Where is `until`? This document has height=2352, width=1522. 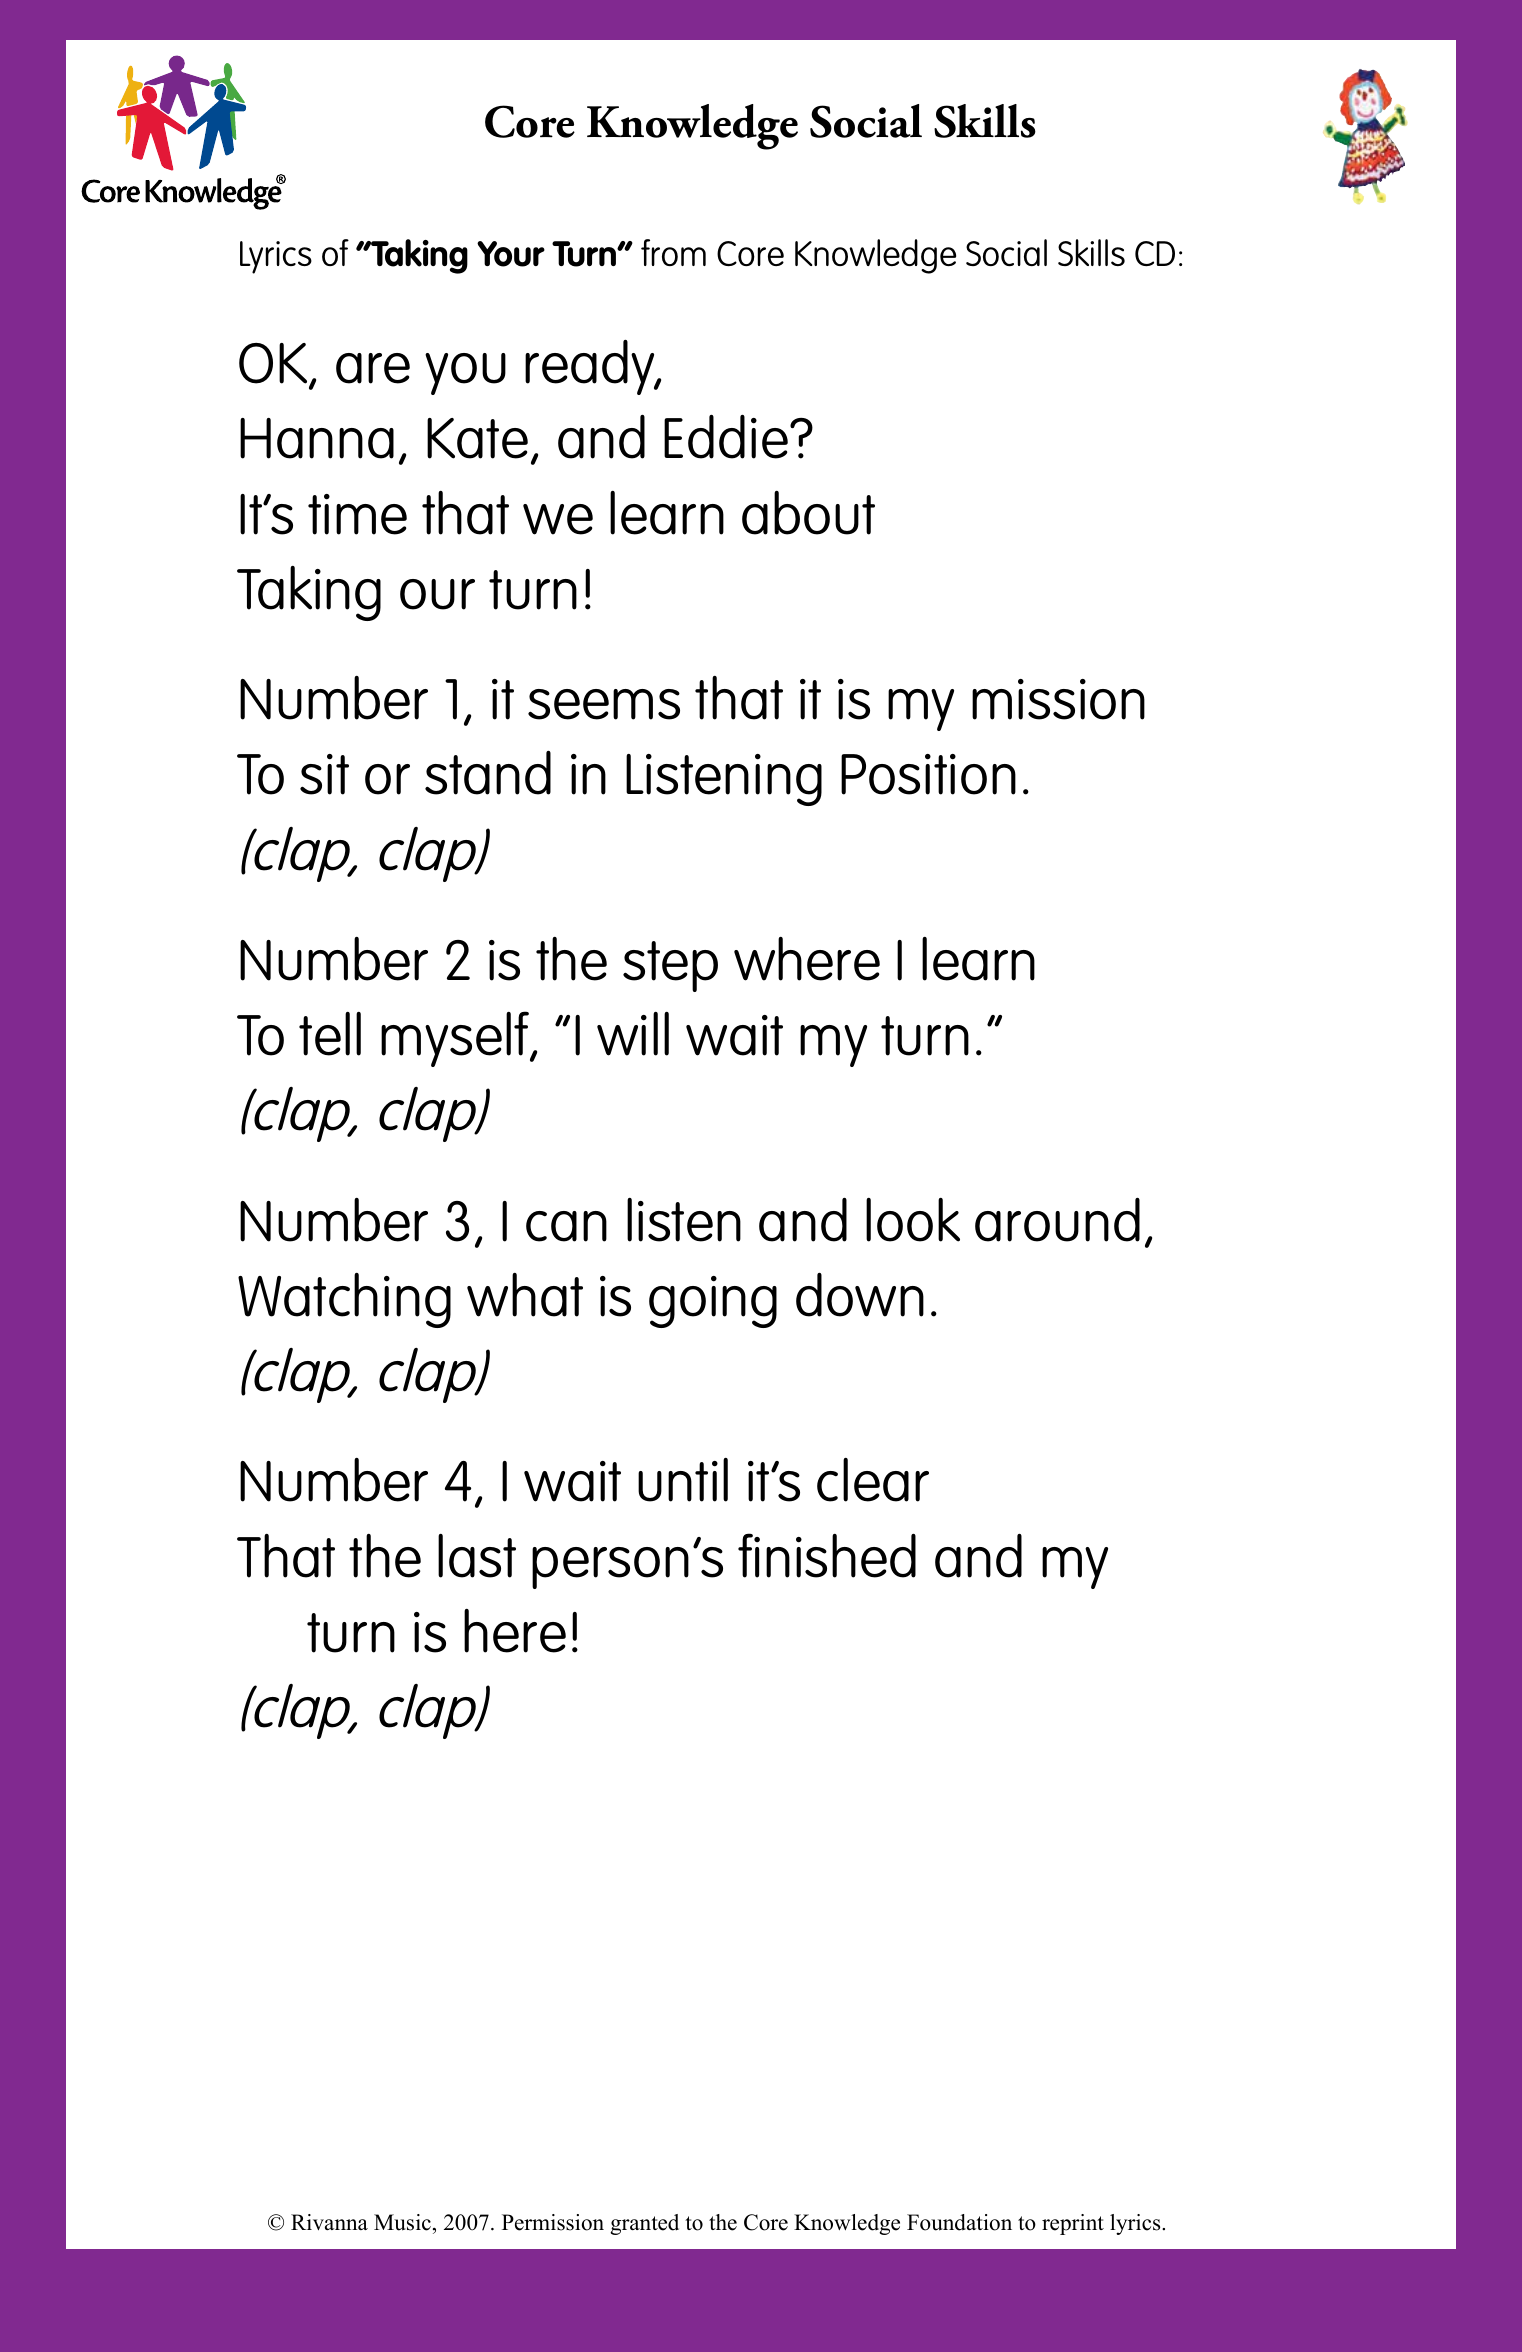 until is located at coordinates (683, 1480).
